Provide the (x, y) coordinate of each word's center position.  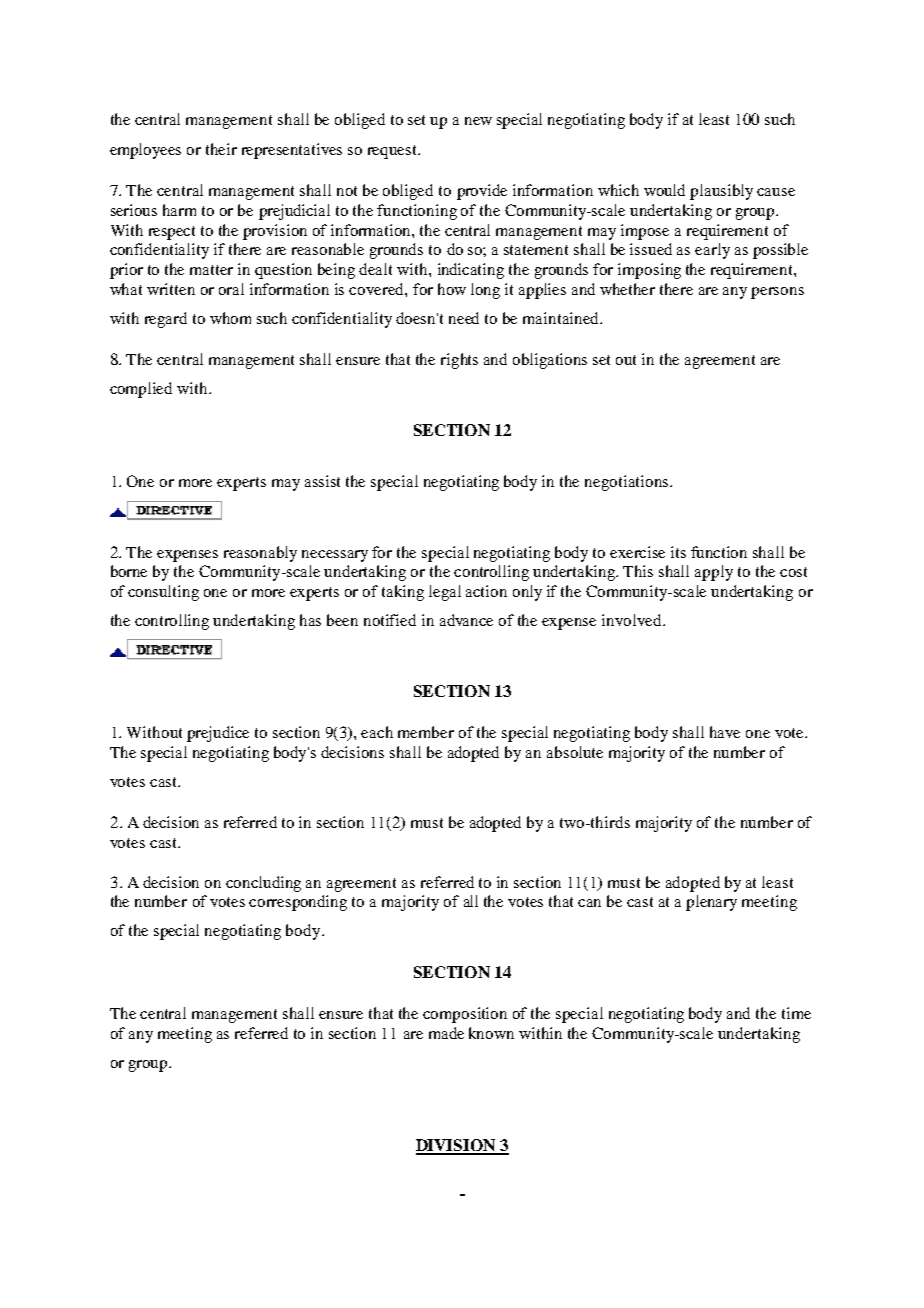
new (478, 121)
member (426, 732)
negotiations (628, 483)
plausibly (721, 192)
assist (322, 481)
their (221, 149)
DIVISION (457, 1146)
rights (459, 361)
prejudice (218, 734)
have (725, 732)
